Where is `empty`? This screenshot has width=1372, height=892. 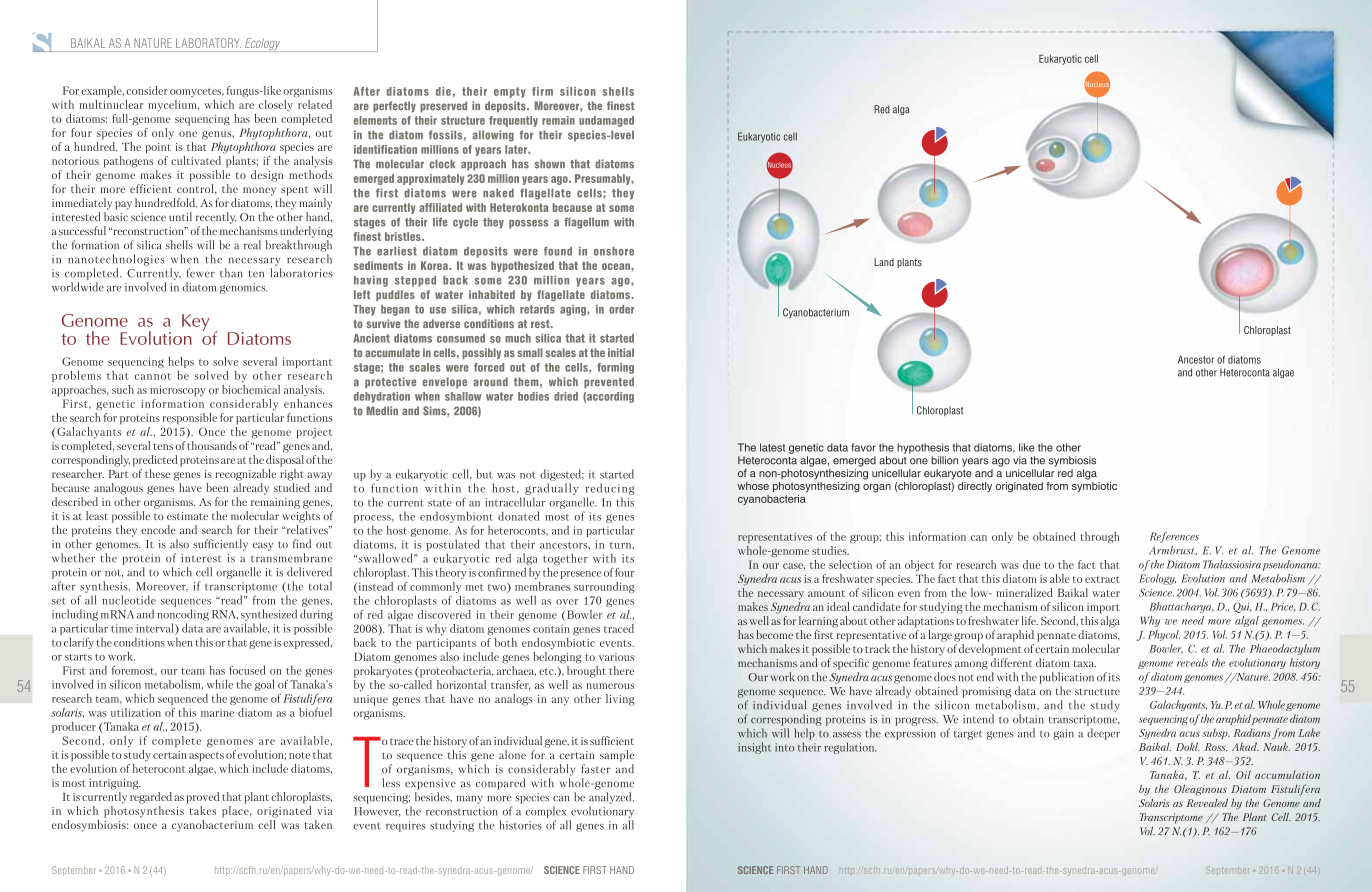 empty is located at coordinates (510, 92).
